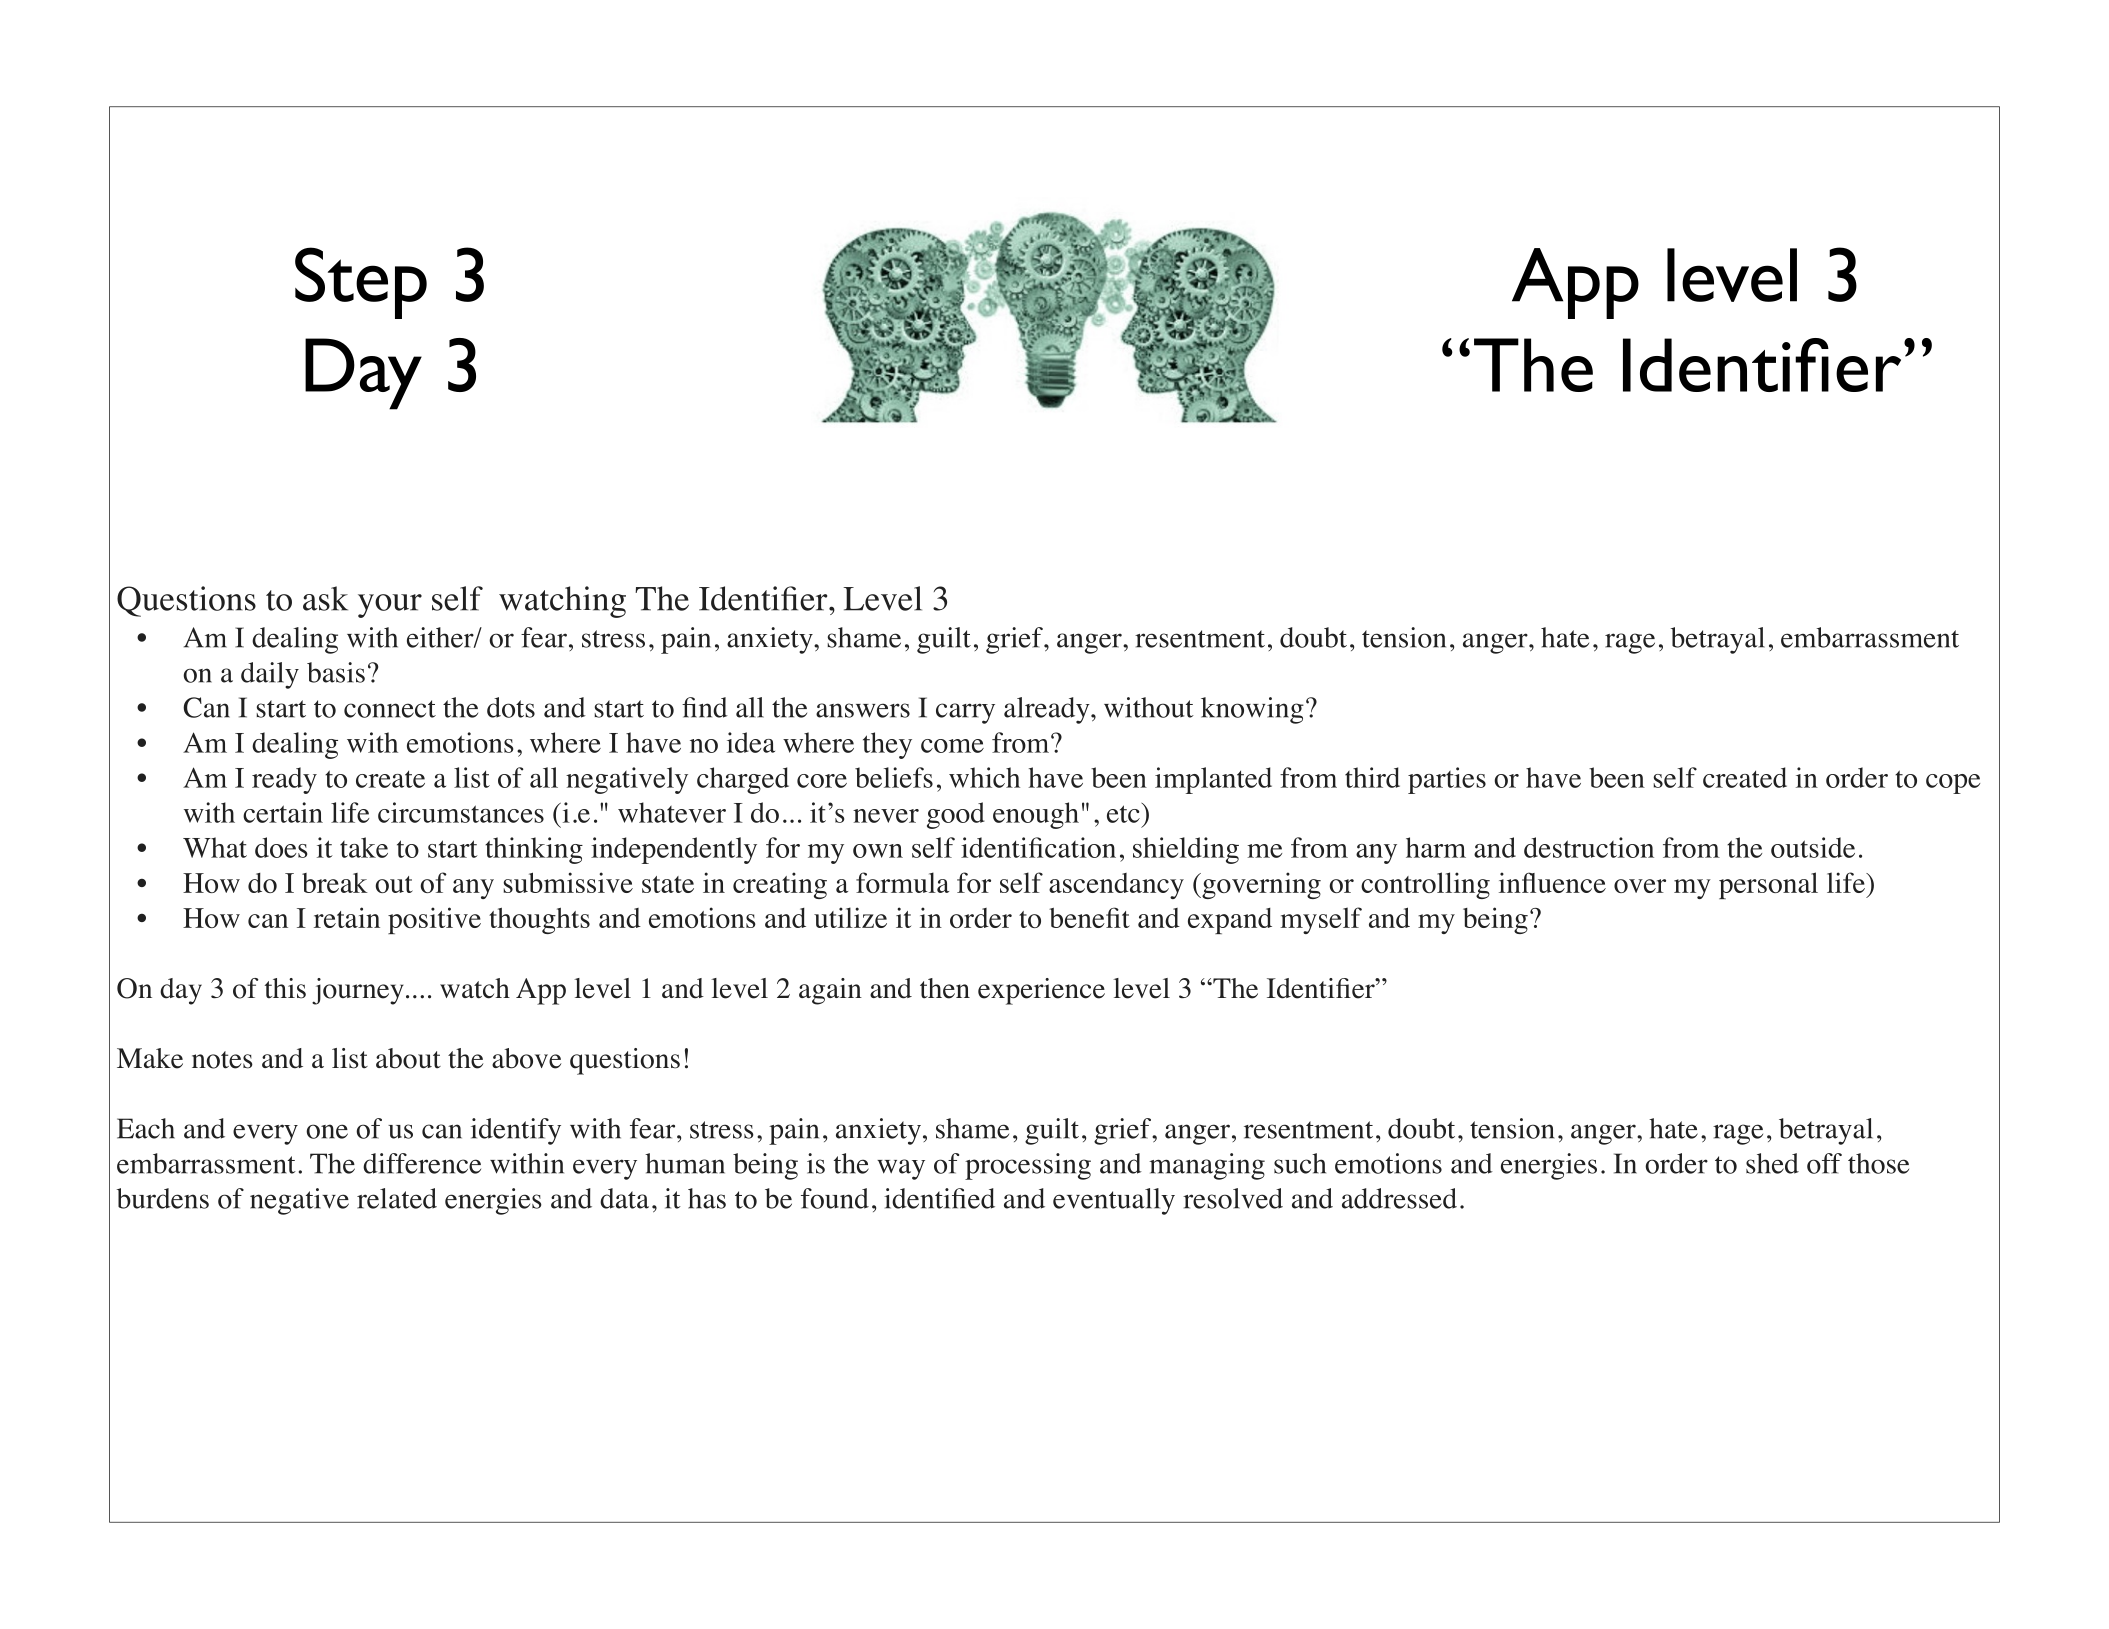  I want to click on knowing, so click(1252, 710).
